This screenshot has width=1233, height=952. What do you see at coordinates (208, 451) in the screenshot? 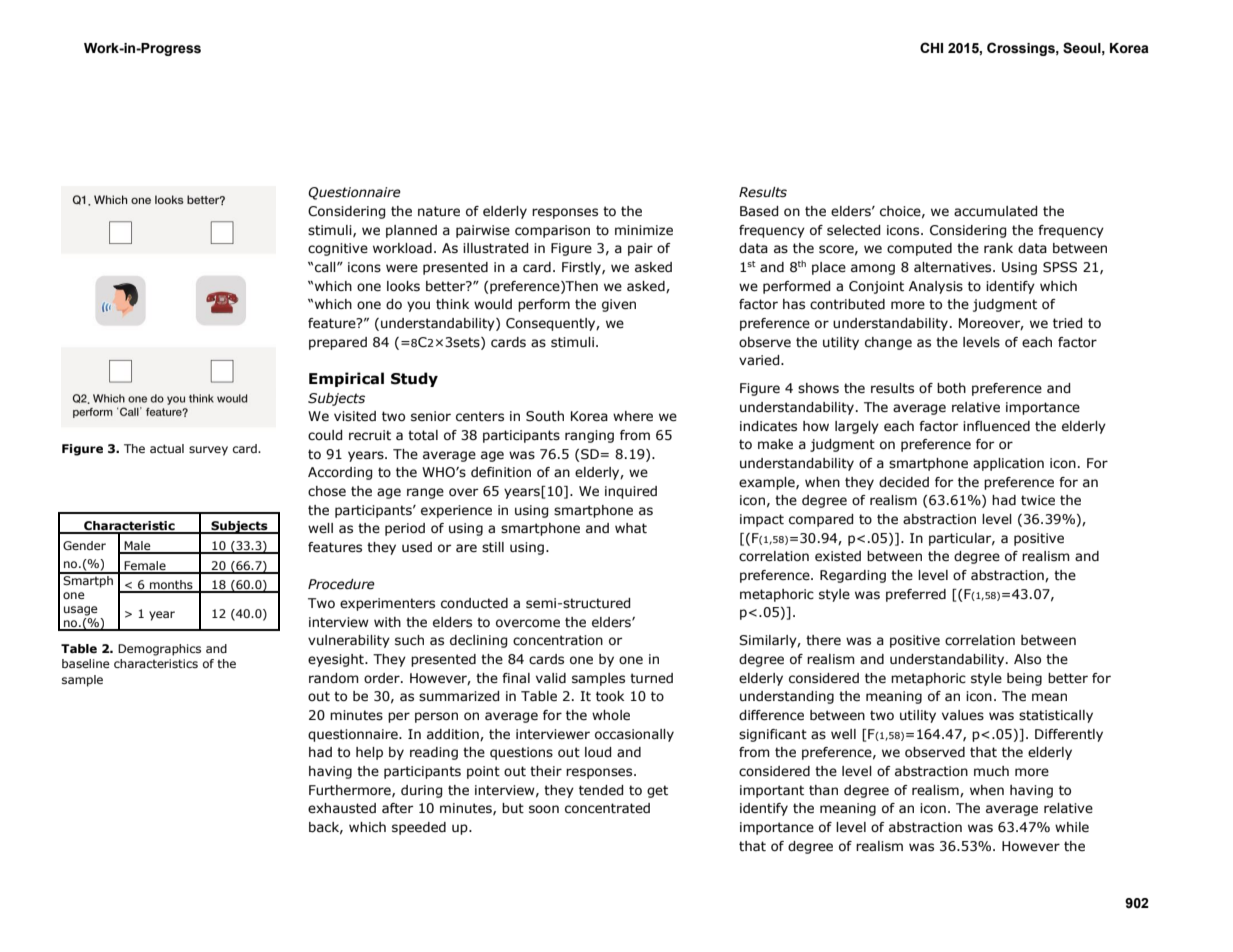
I see `survey` at bounding box center [208, 451].
